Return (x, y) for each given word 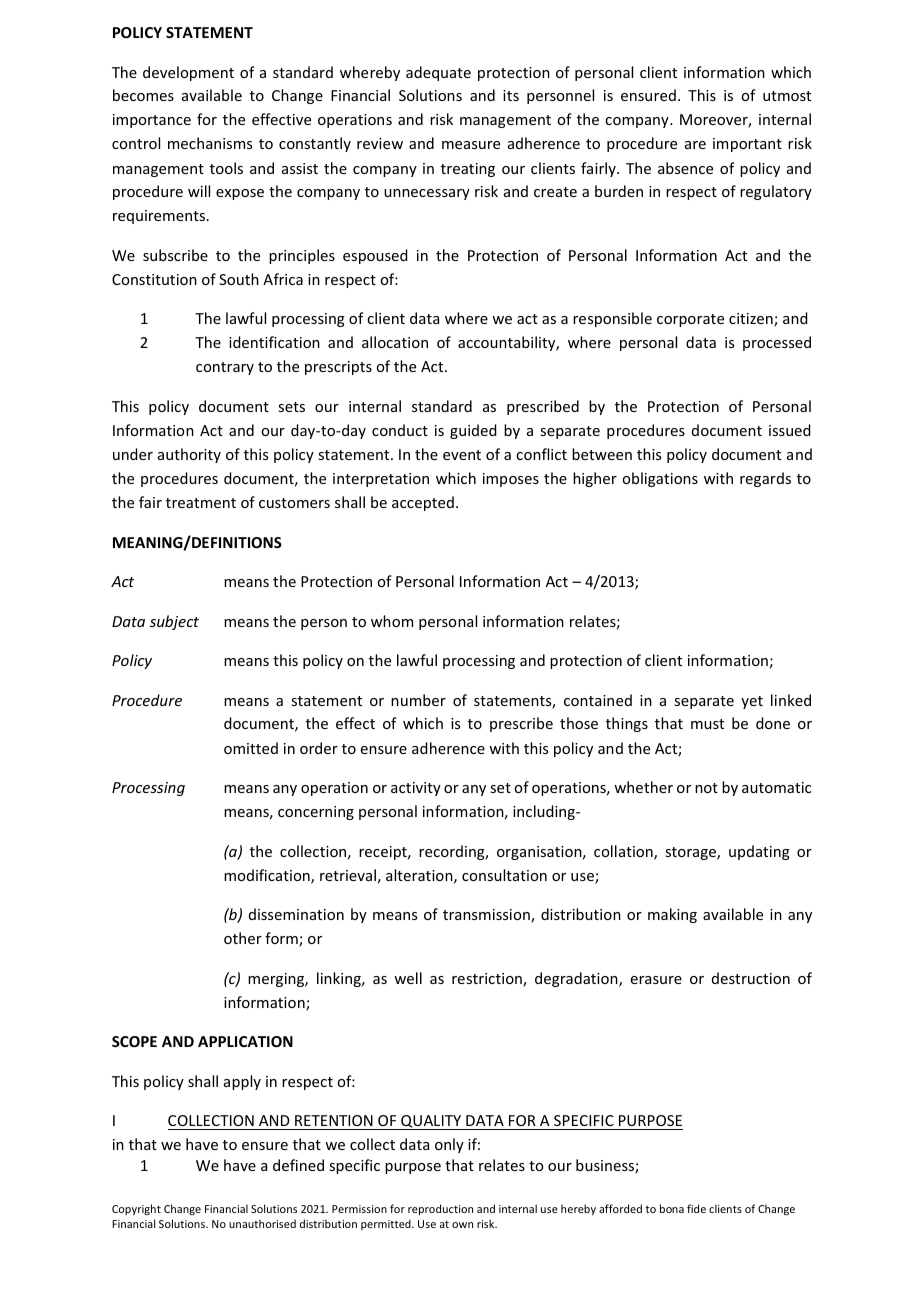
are (695, 145)
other (243, 938)
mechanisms (210, 143)
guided (473, 431)
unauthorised (262, 1223)
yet (752, 702)
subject (174, 622)
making (672, 915)
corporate (690, 320)
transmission (487, 916)
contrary (225, 368)
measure (471, 145)
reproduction (440, 1209)
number (418, 700)
